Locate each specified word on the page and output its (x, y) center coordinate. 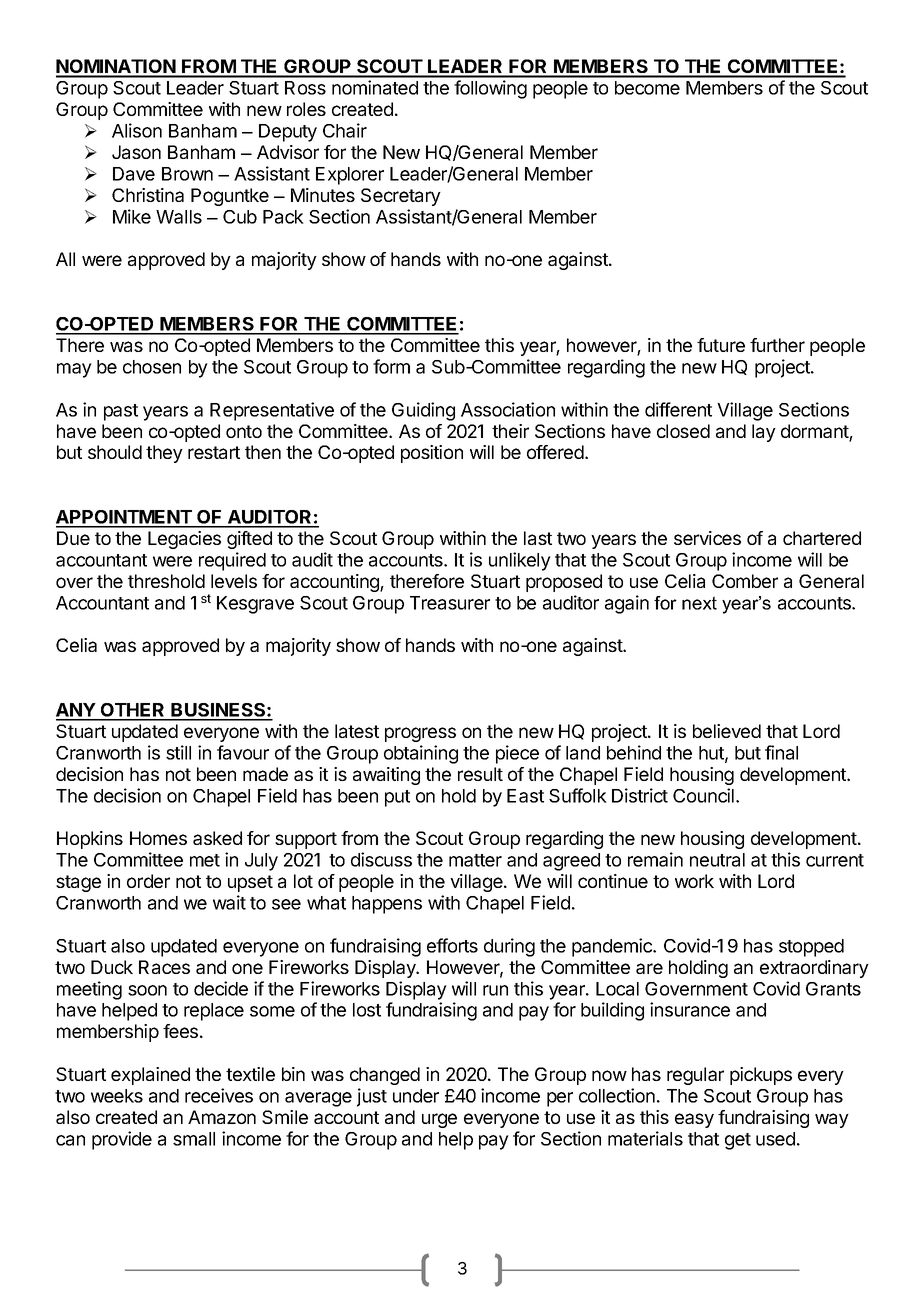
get (738, 1141)
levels (234, 581)
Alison (137, 130)
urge (439, 1120)
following (490, 89)
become (647, 88)
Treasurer (450, 603)
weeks (117, 1096)
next (699, 603)
